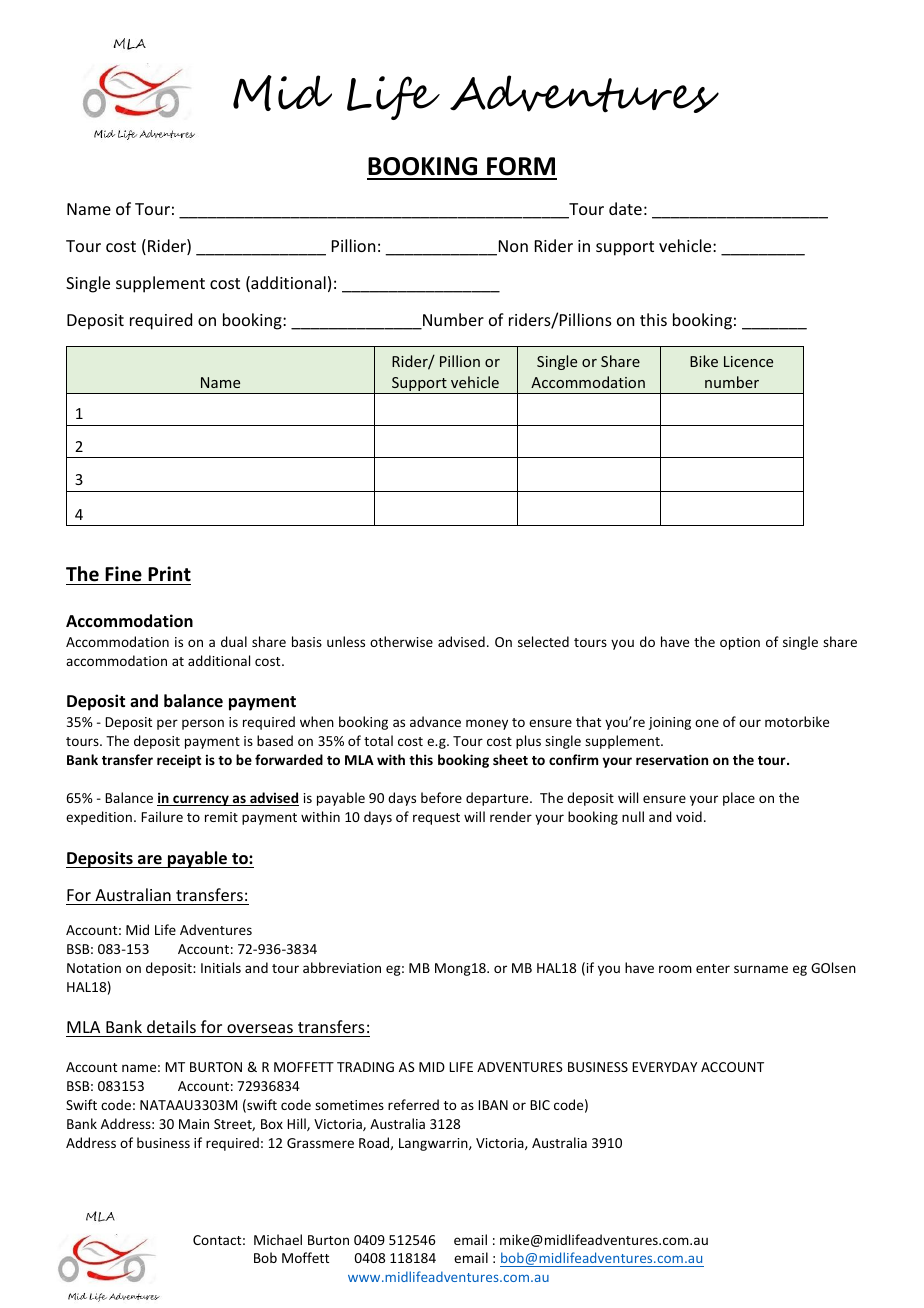  What do you see at coordinates (625, 208) in the image?
I see `date` at bounding box center [625, 208].
